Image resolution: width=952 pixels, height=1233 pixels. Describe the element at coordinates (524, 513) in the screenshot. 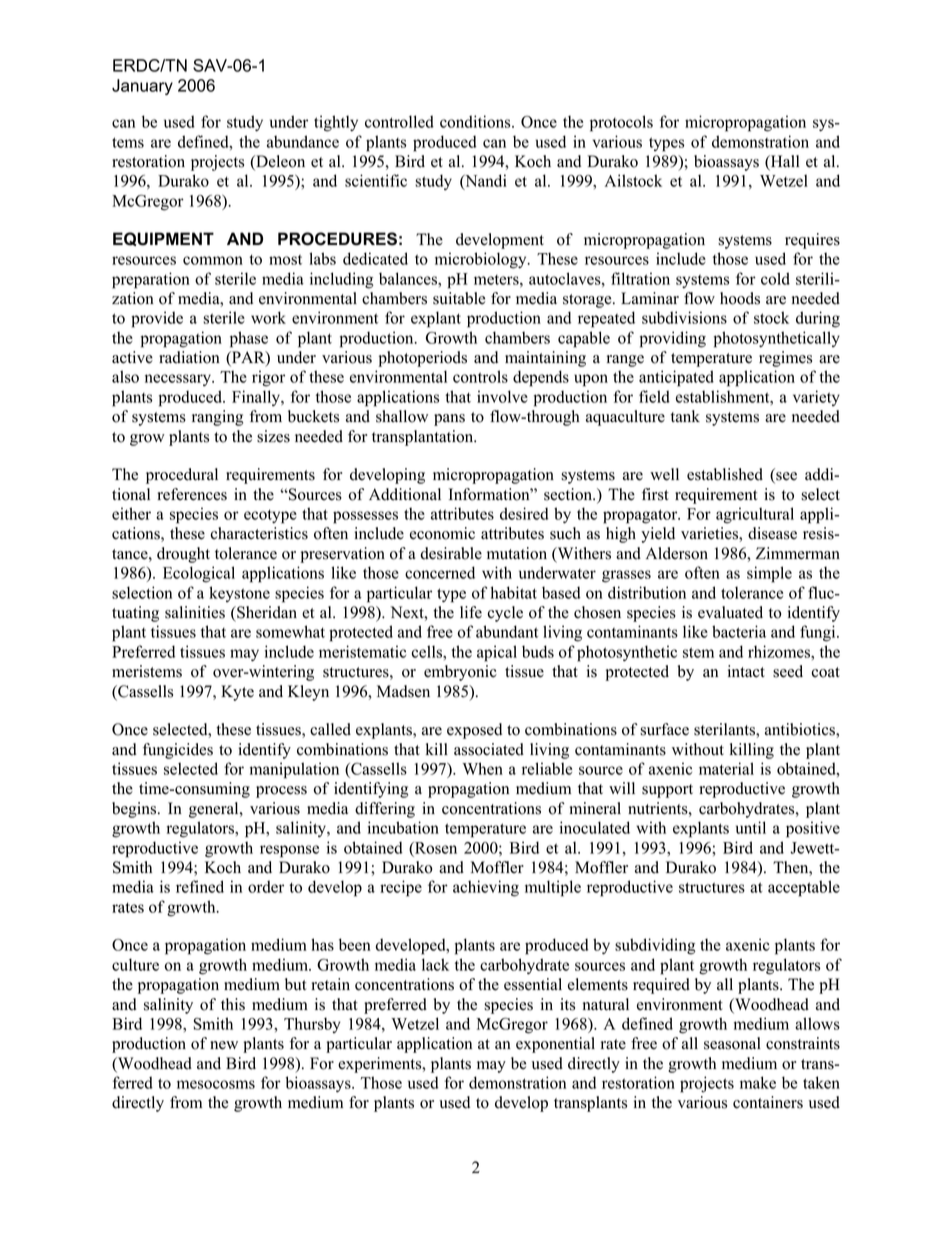

I see `desired` at that location.
